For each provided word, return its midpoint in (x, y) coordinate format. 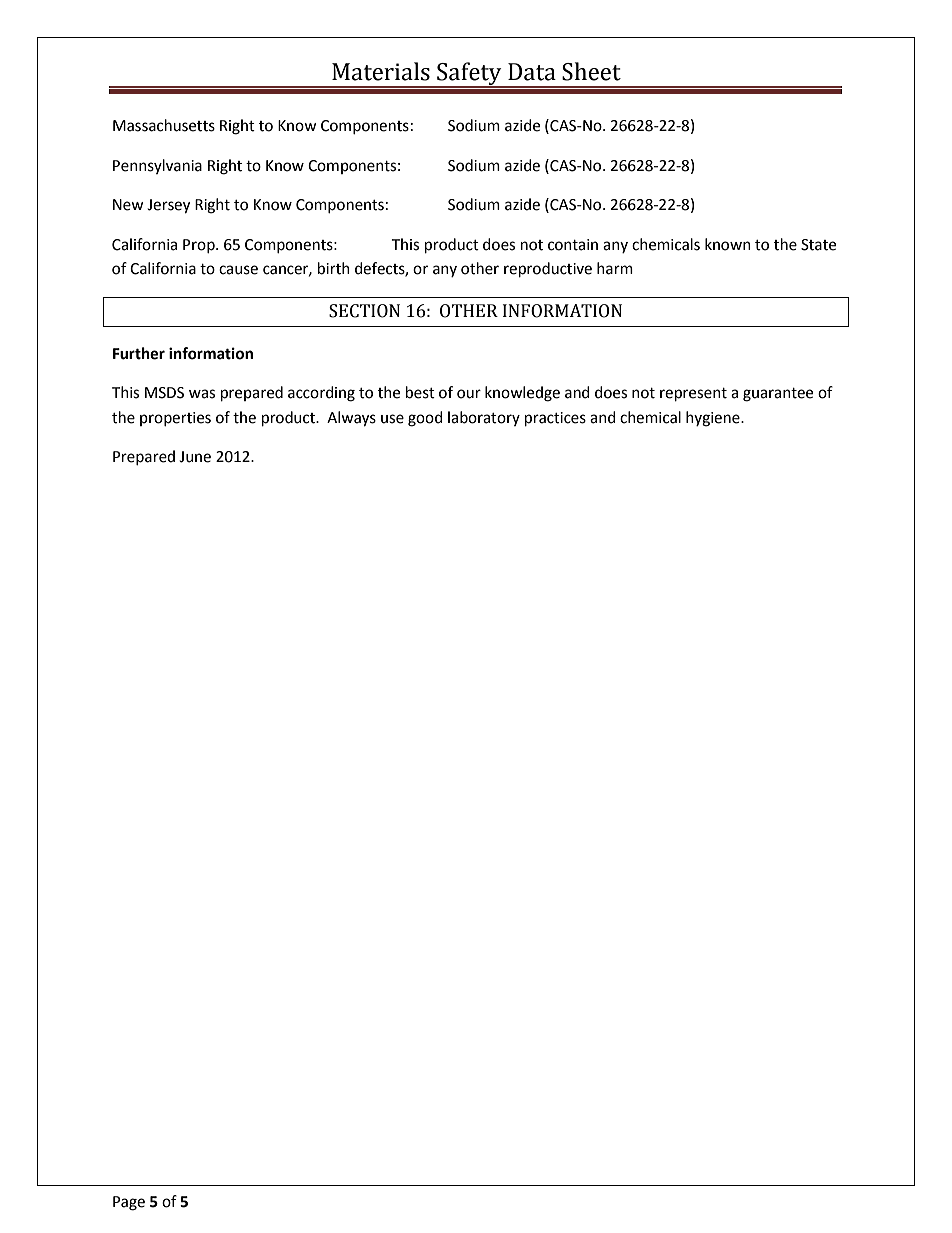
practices (555, 419)
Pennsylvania (157, 166)
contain (573, 245)
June (195, 457)
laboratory (484, 418)
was (202, 394)
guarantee (778, 395)
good (425, 419)
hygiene (714, 419)
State (818, 245)
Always (351, 419)
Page (129, 1203)
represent (693, 395)
